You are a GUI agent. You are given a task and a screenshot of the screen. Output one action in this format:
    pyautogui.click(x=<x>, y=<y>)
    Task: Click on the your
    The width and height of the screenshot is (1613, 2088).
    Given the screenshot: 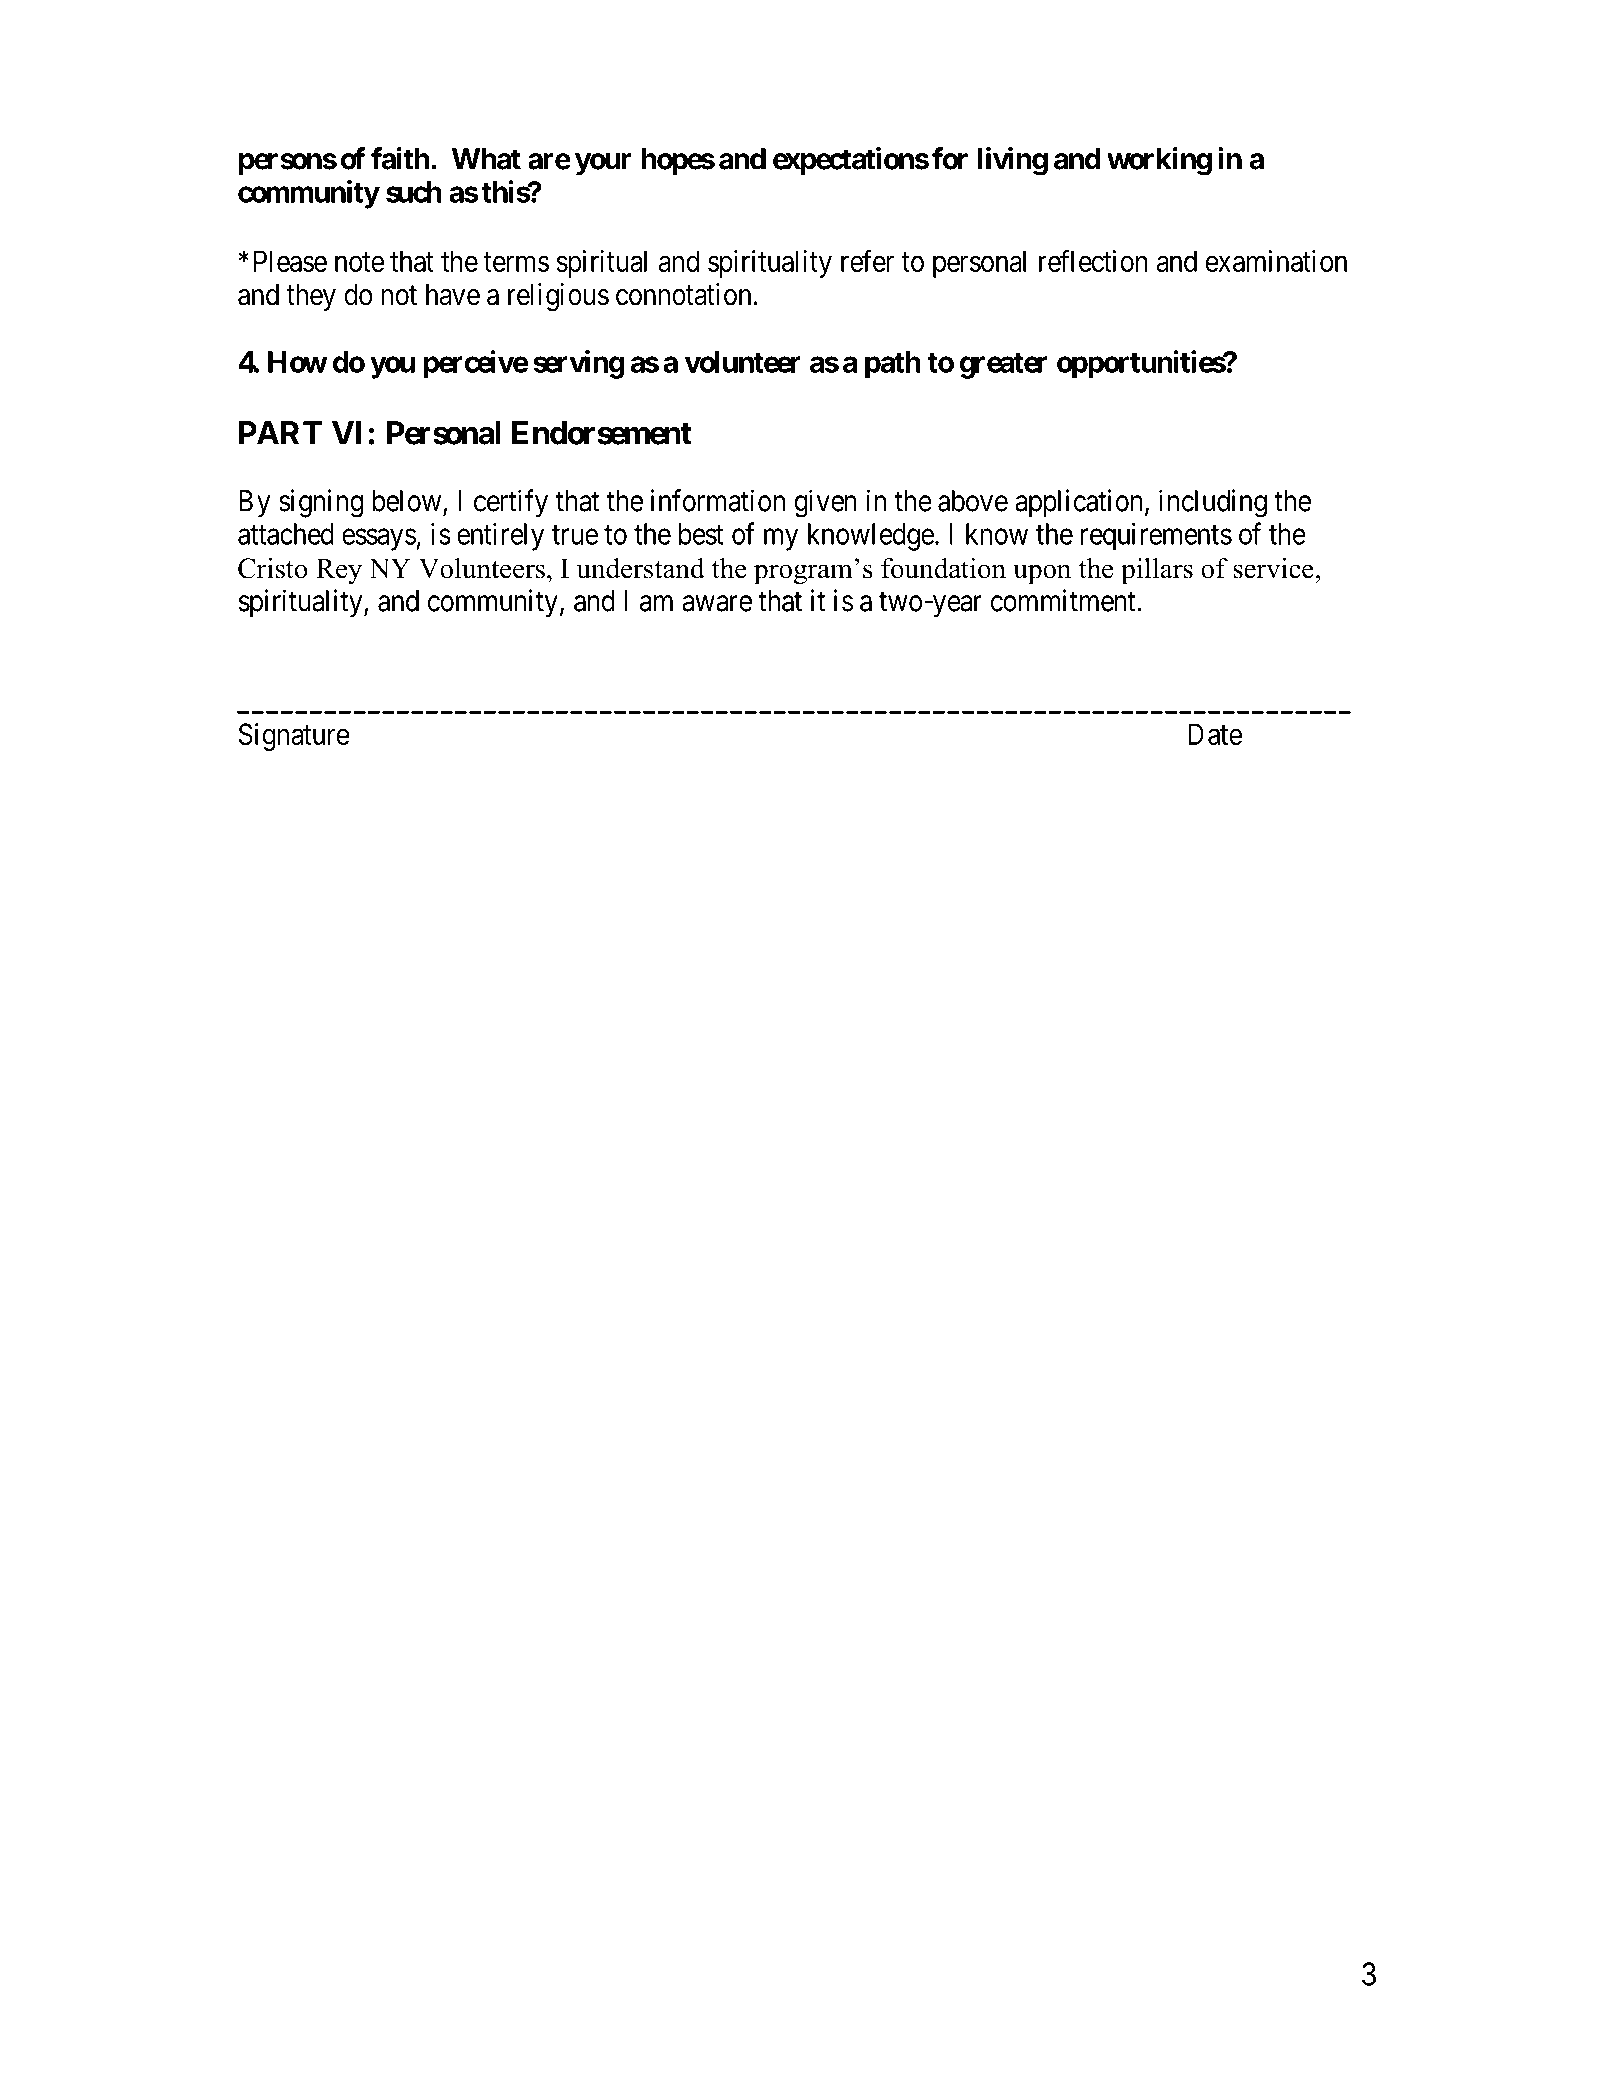 What is the action you would take?
    pyautogui.click(x=603, y=164)
